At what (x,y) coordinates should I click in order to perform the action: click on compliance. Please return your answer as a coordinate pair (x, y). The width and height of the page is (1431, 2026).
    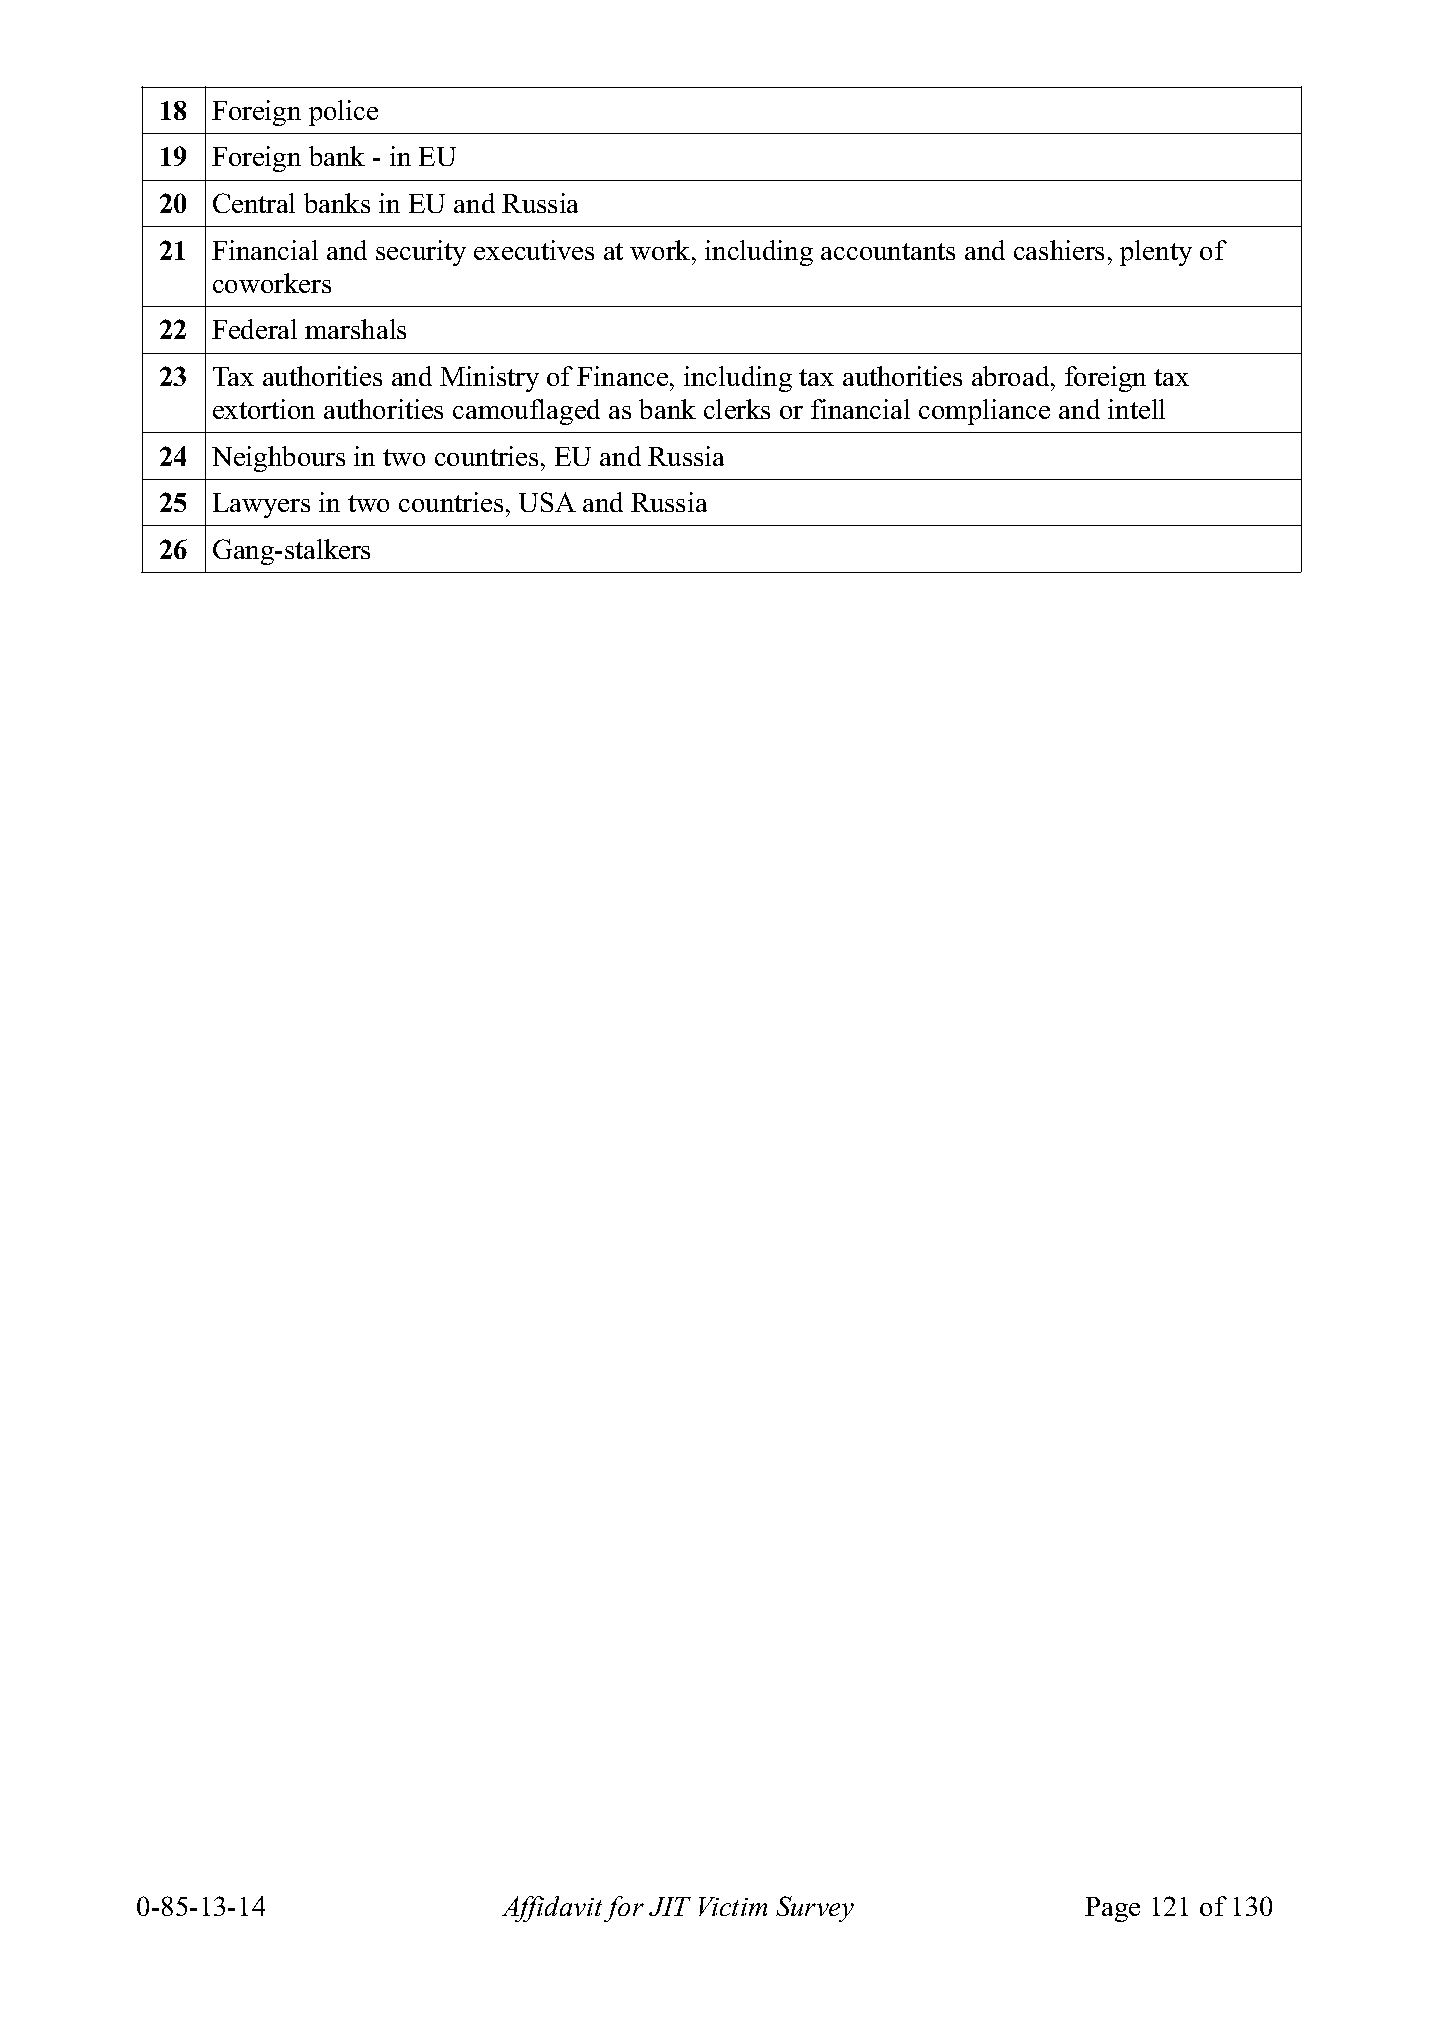
    Looking at the image, I should click on (984, 412).
